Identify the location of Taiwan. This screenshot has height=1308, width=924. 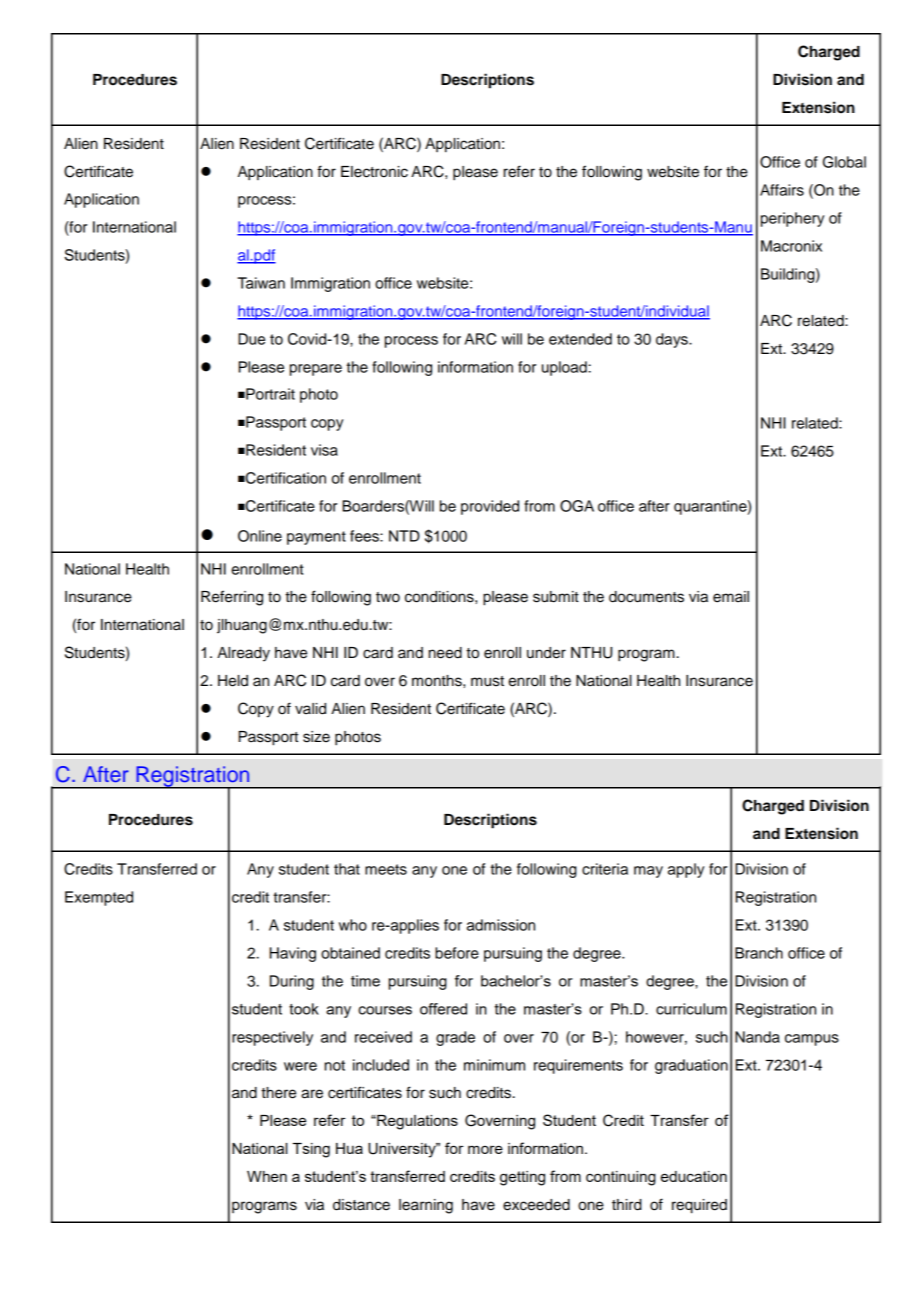
(261, 283).
